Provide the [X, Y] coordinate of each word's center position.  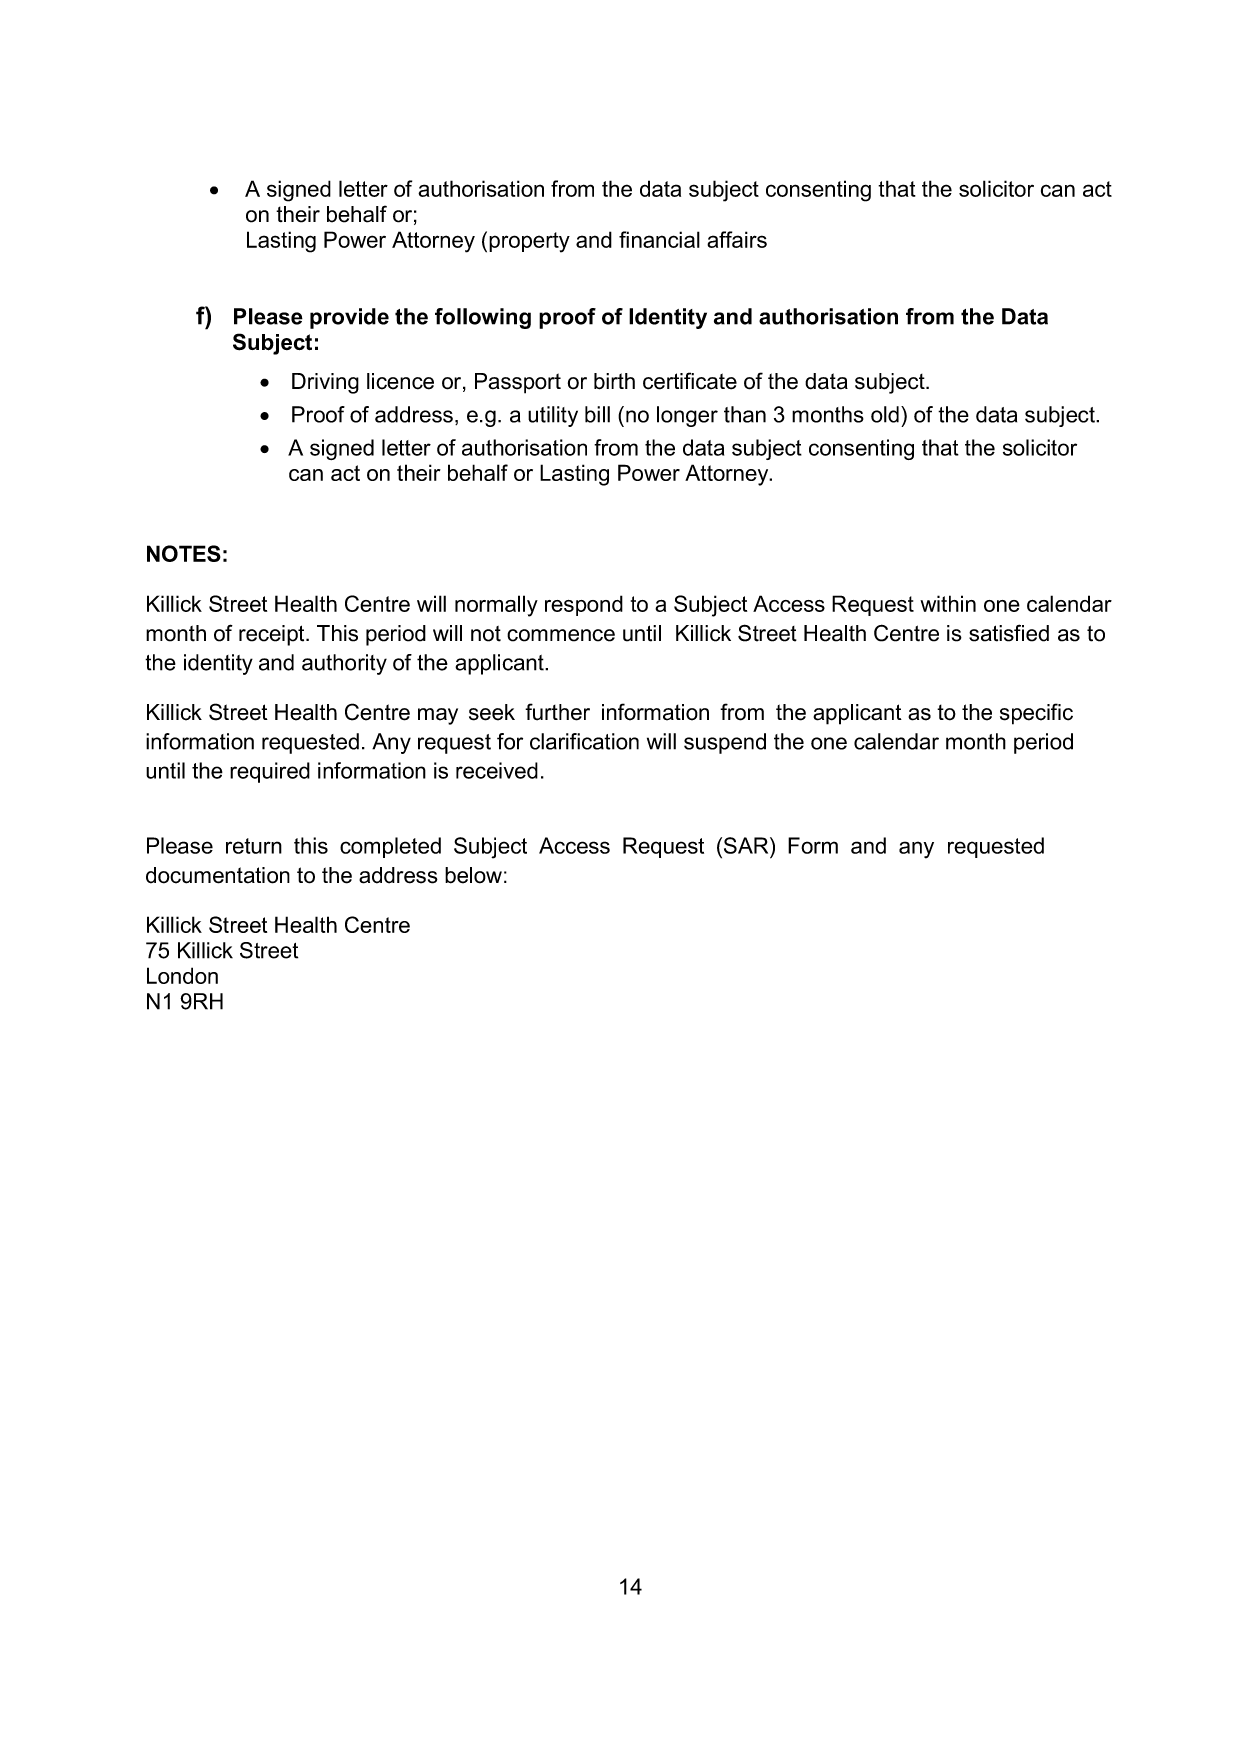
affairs [737, 239]
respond [584, 605]
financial [659, 239]
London [182, 975]
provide [349, 318]
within [948, 603]
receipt [273, 635]
